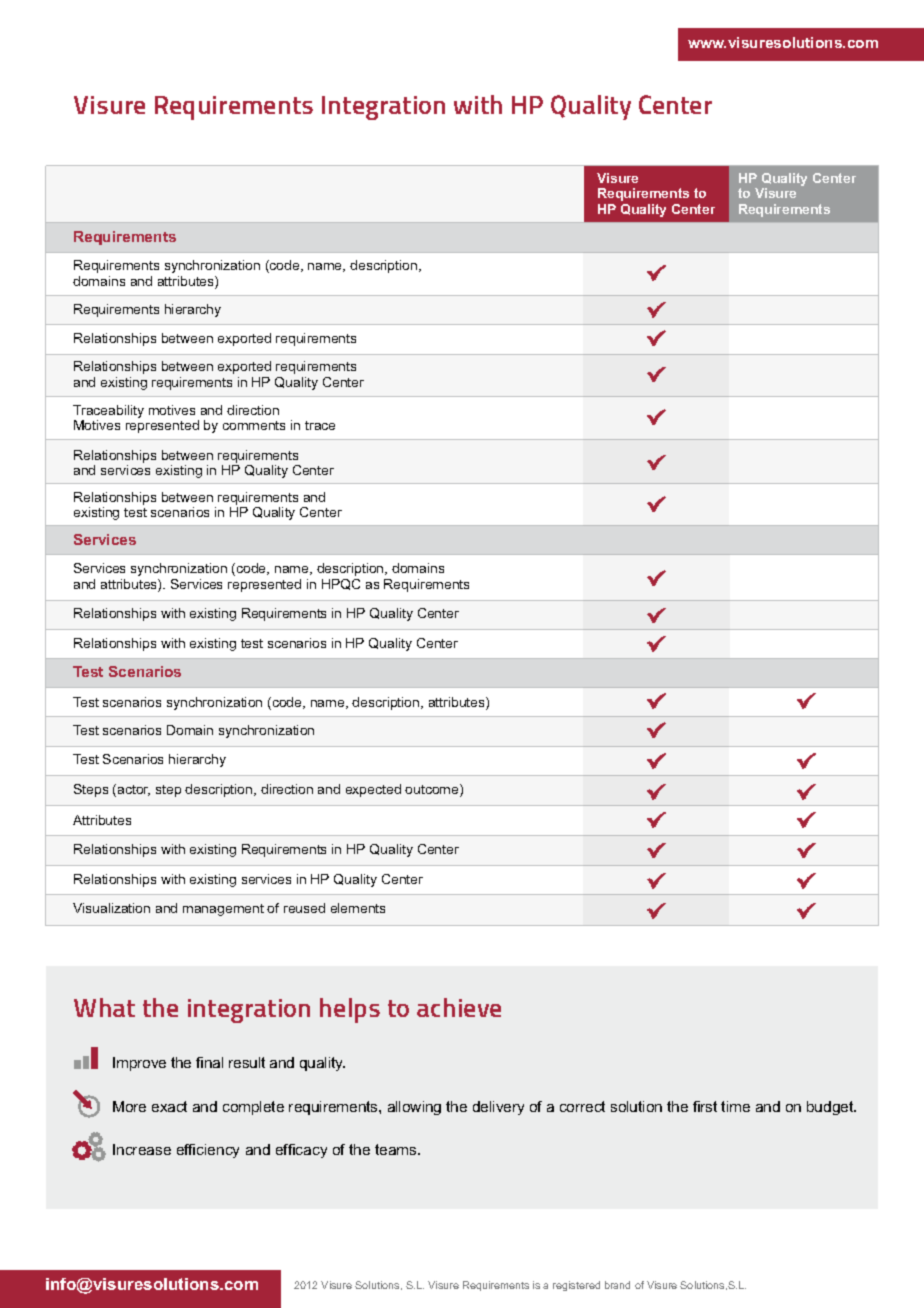 The width and height of the page is (924, 1308). What do you see at coordinates (373, 790) in the page?
I see `expected` at bounding box center [373, 790].
